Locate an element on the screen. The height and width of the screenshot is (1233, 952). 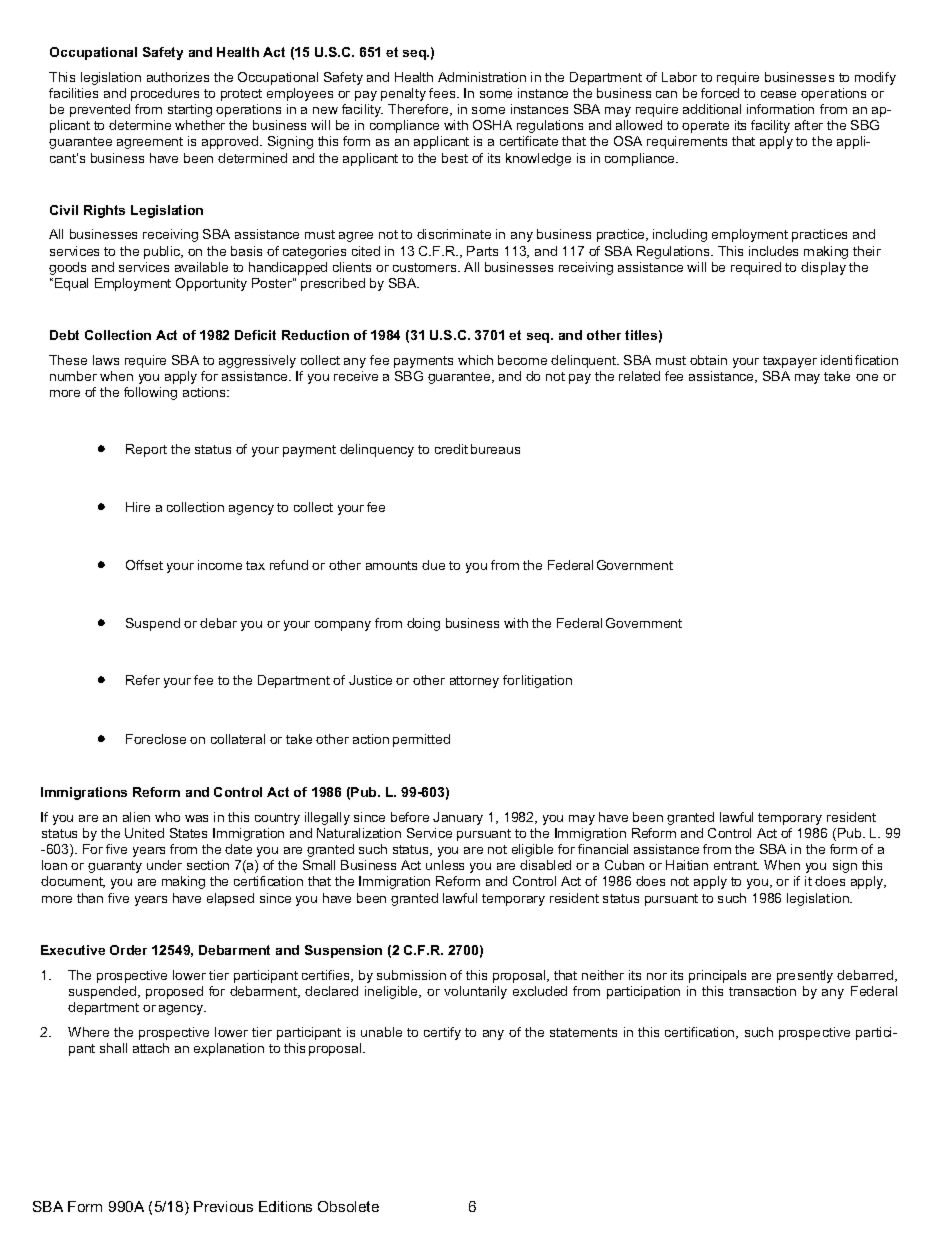
cease is located at coordinates (778, 94).
